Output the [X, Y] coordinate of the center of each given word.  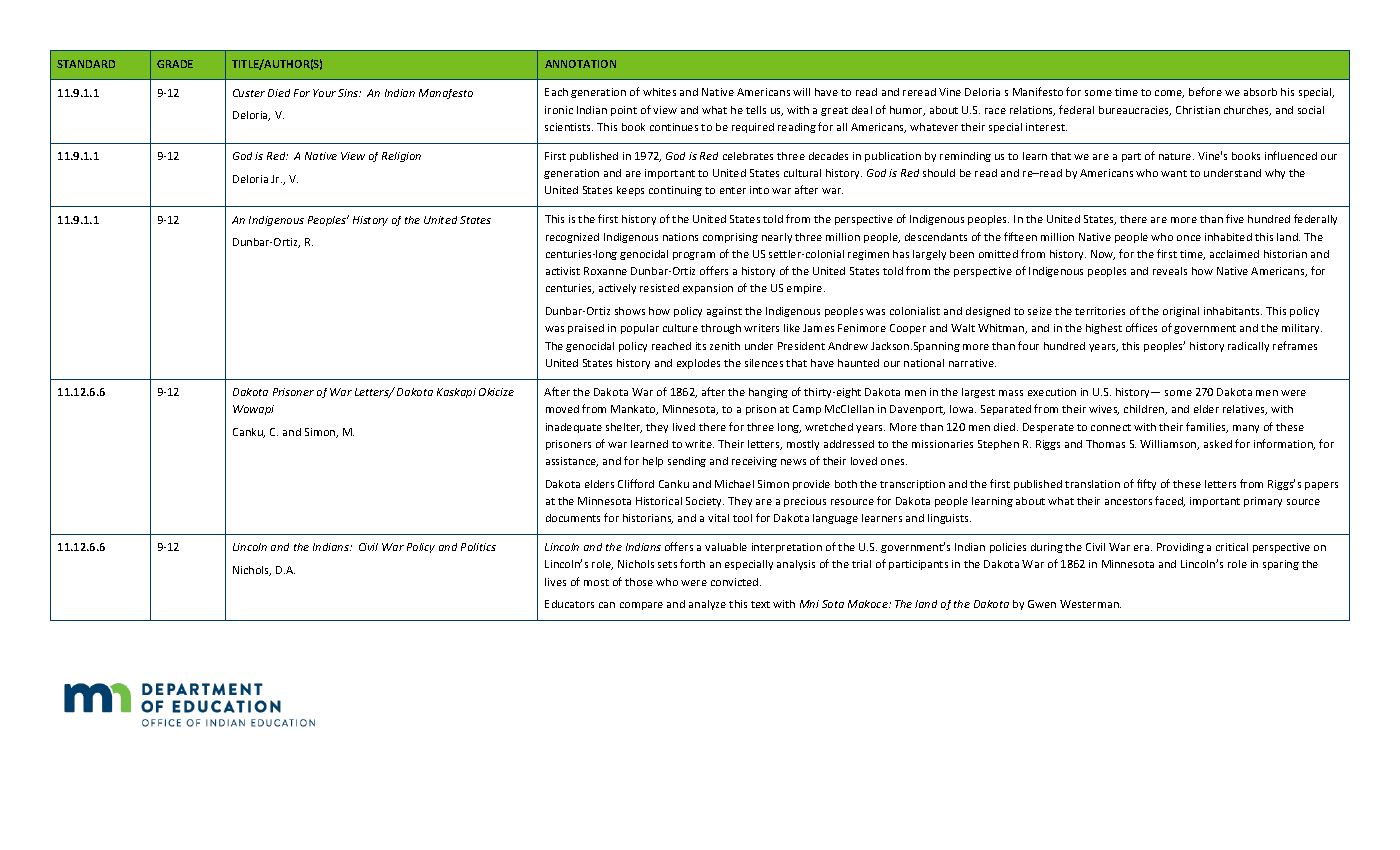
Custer [249, 93]
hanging [768, 393]
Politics [478, 547]
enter [733, 190]
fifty [1146, 484]
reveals [1170, 271]
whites [659, 92]
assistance [572, 462]
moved [562, 409]
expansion [708, 289]
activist [563, 271]
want [1174, 173]
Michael [734, 484]
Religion [401, 157]
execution [1052, 392]
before [1205, 91]
